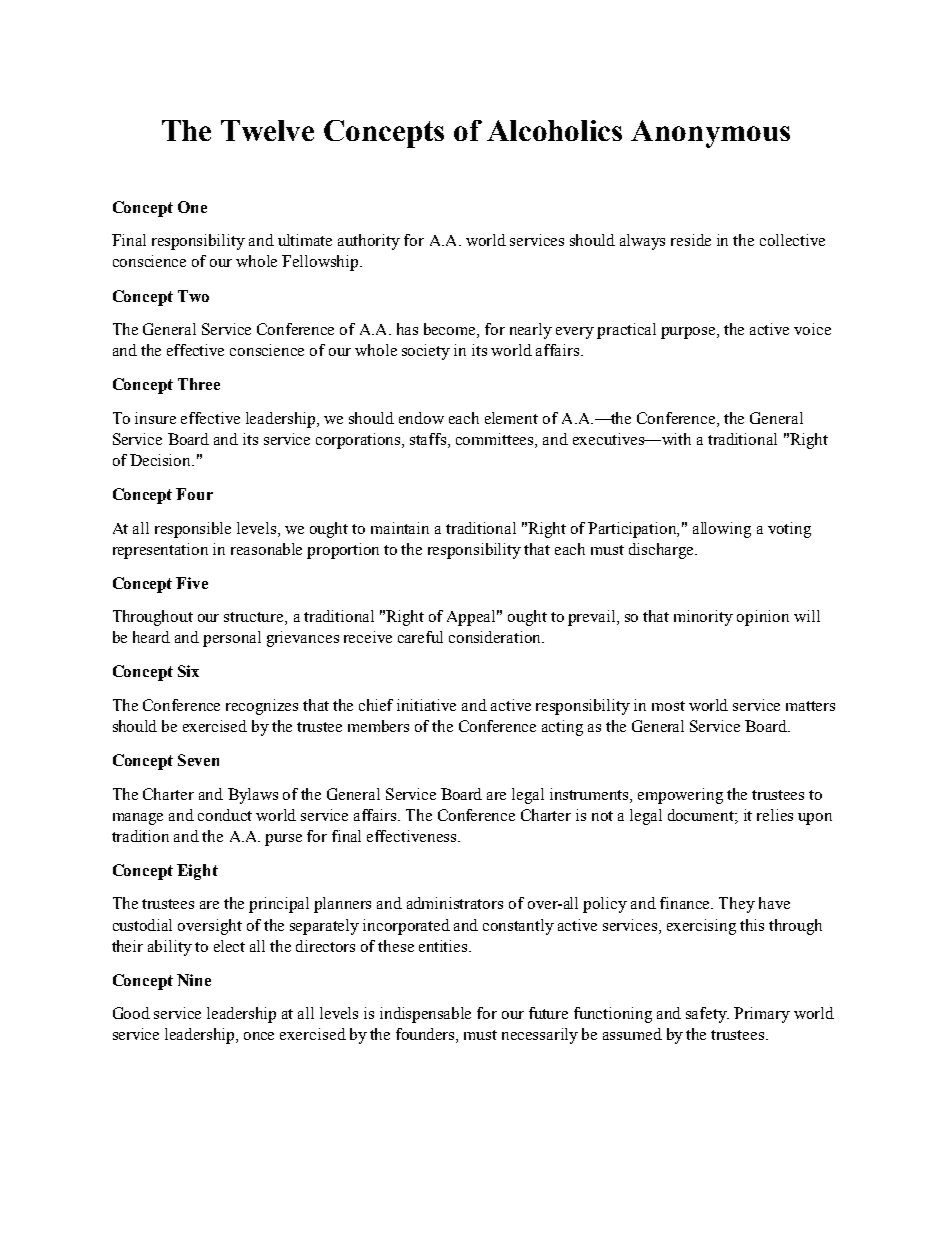 The width and height of the document is (952, 1233). I want to click on Decision, so click(162, 460).
